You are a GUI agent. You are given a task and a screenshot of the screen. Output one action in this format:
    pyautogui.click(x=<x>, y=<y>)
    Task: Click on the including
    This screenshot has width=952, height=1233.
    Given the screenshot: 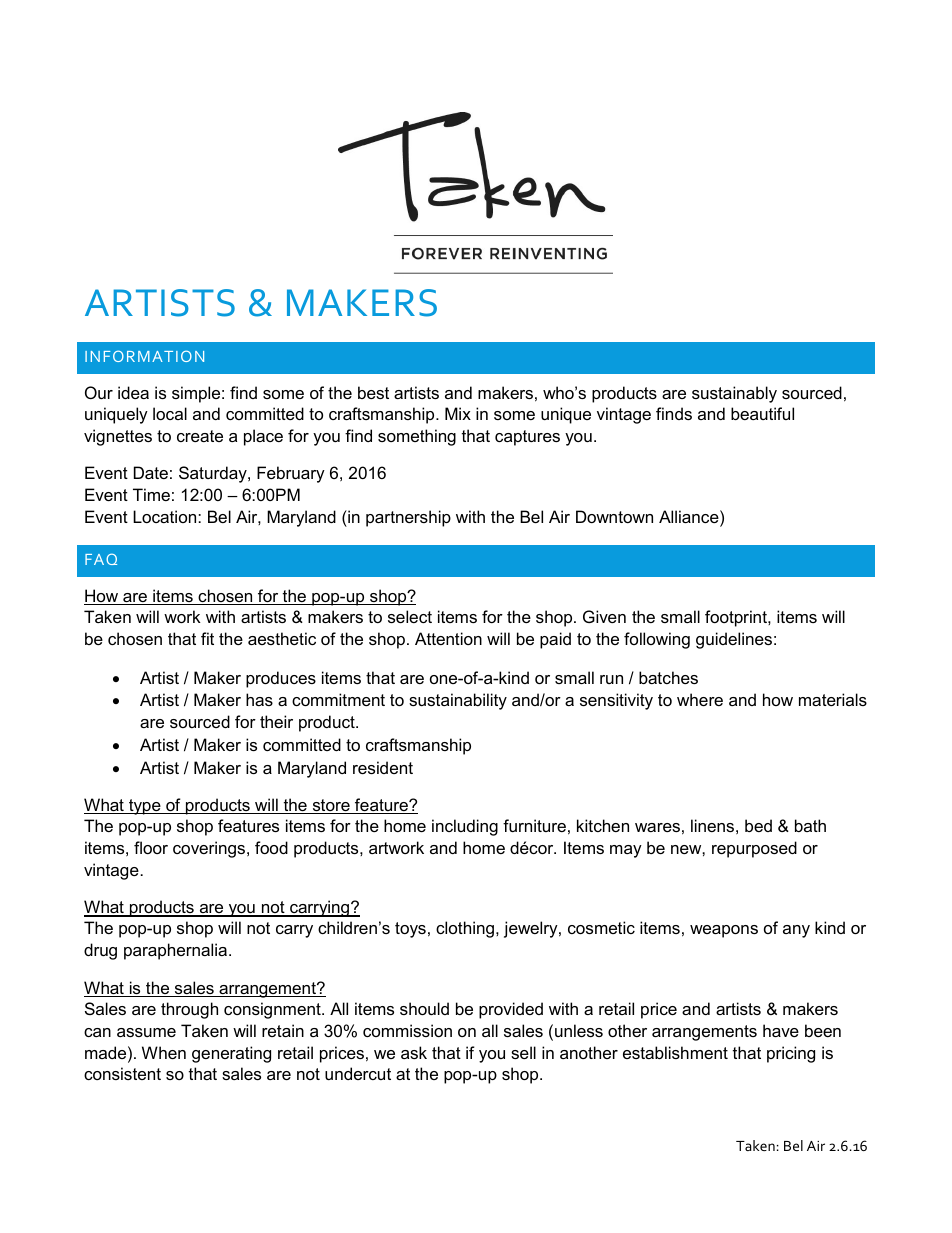 What is the action you would take?
    pyautogui.click(x=465, y=827)
